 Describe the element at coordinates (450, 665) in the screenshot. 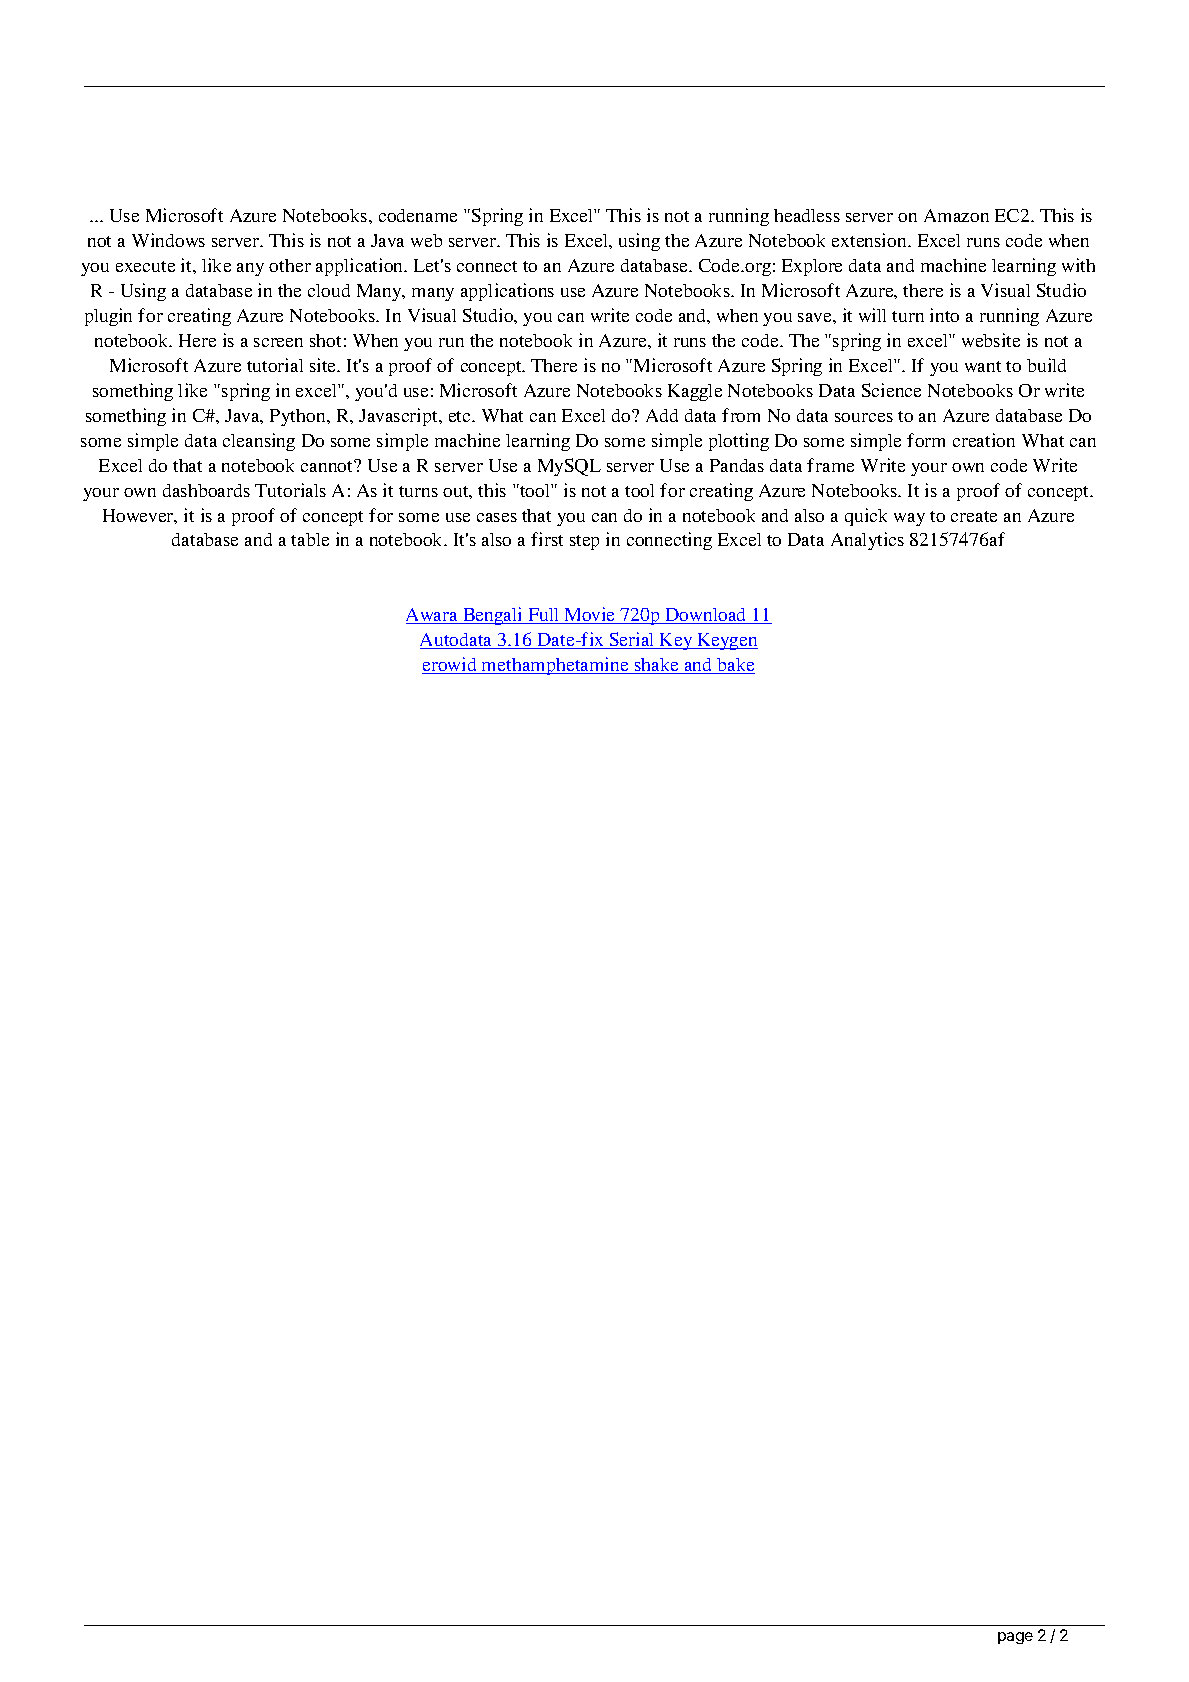

I see `erowid` at that location.
